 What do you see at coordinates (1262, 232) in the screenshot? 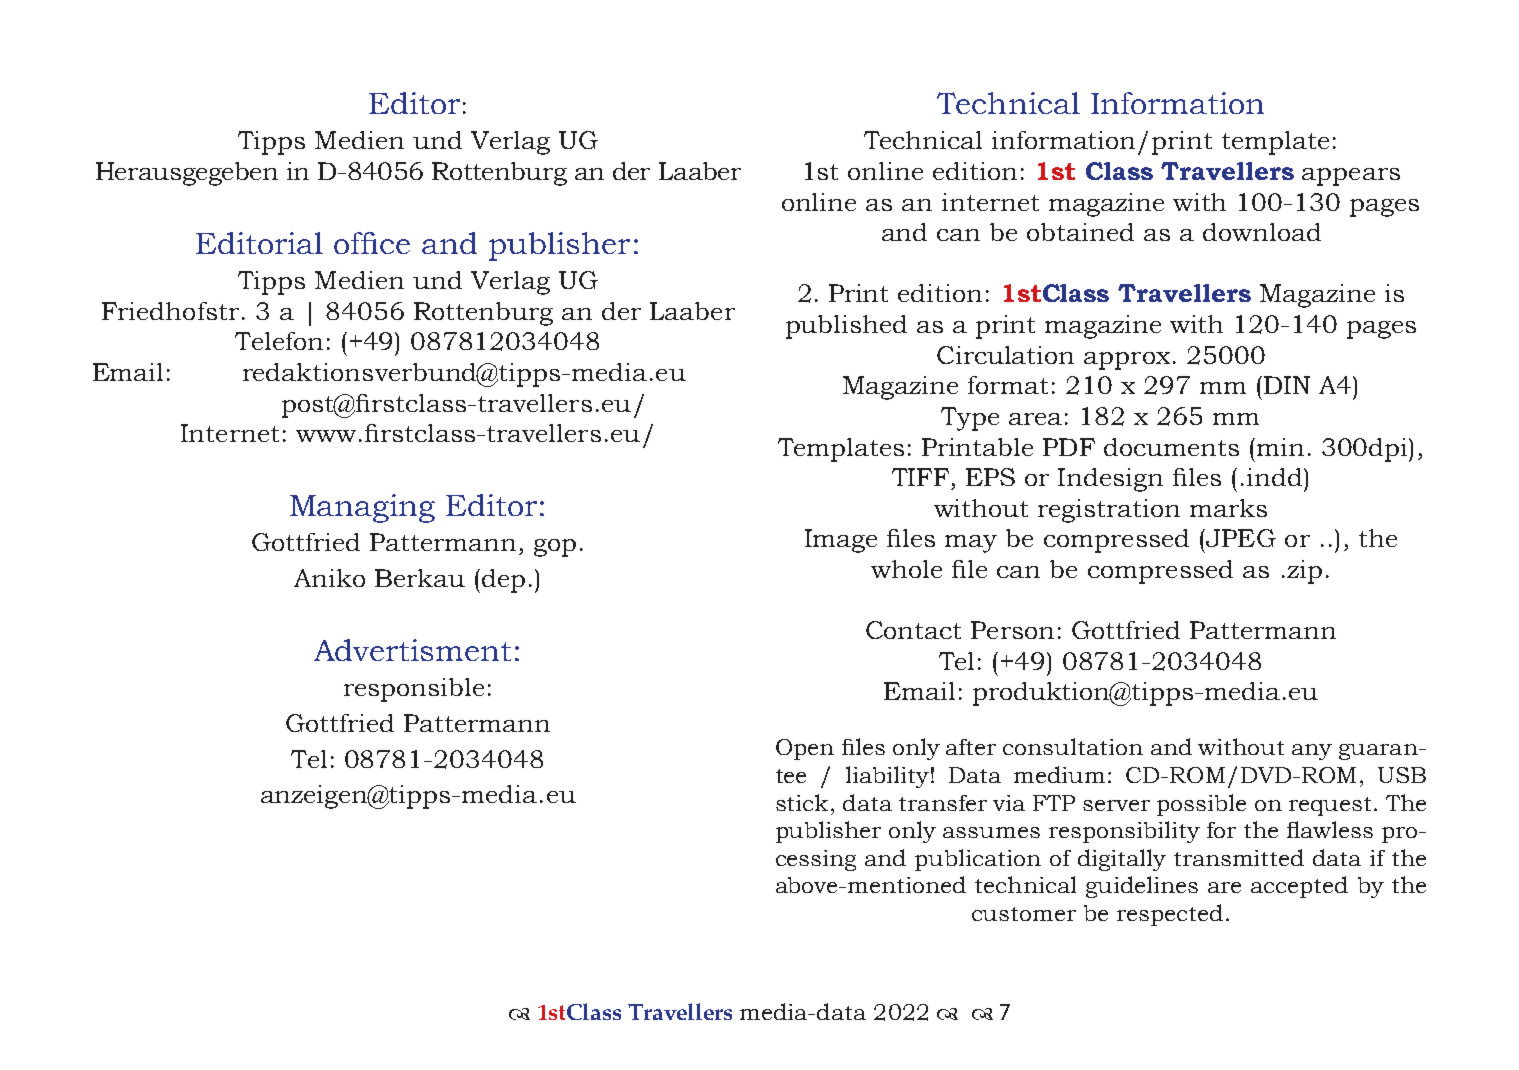
I see `download` at bounding box center [1262, 232].
